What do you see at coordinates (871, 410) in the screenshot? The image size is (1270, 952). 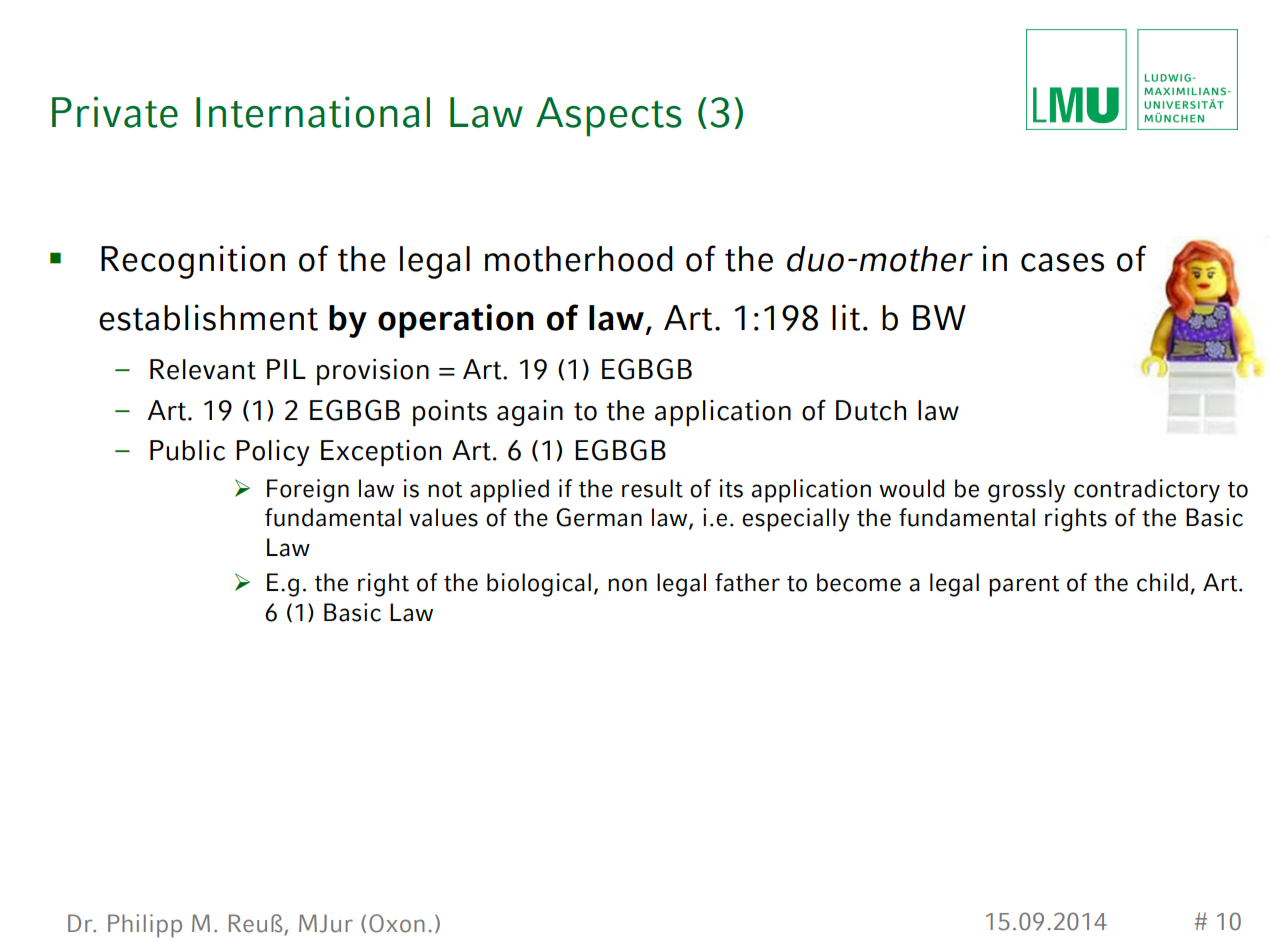 I see `Dutch` at bounding box center [871, 410].
